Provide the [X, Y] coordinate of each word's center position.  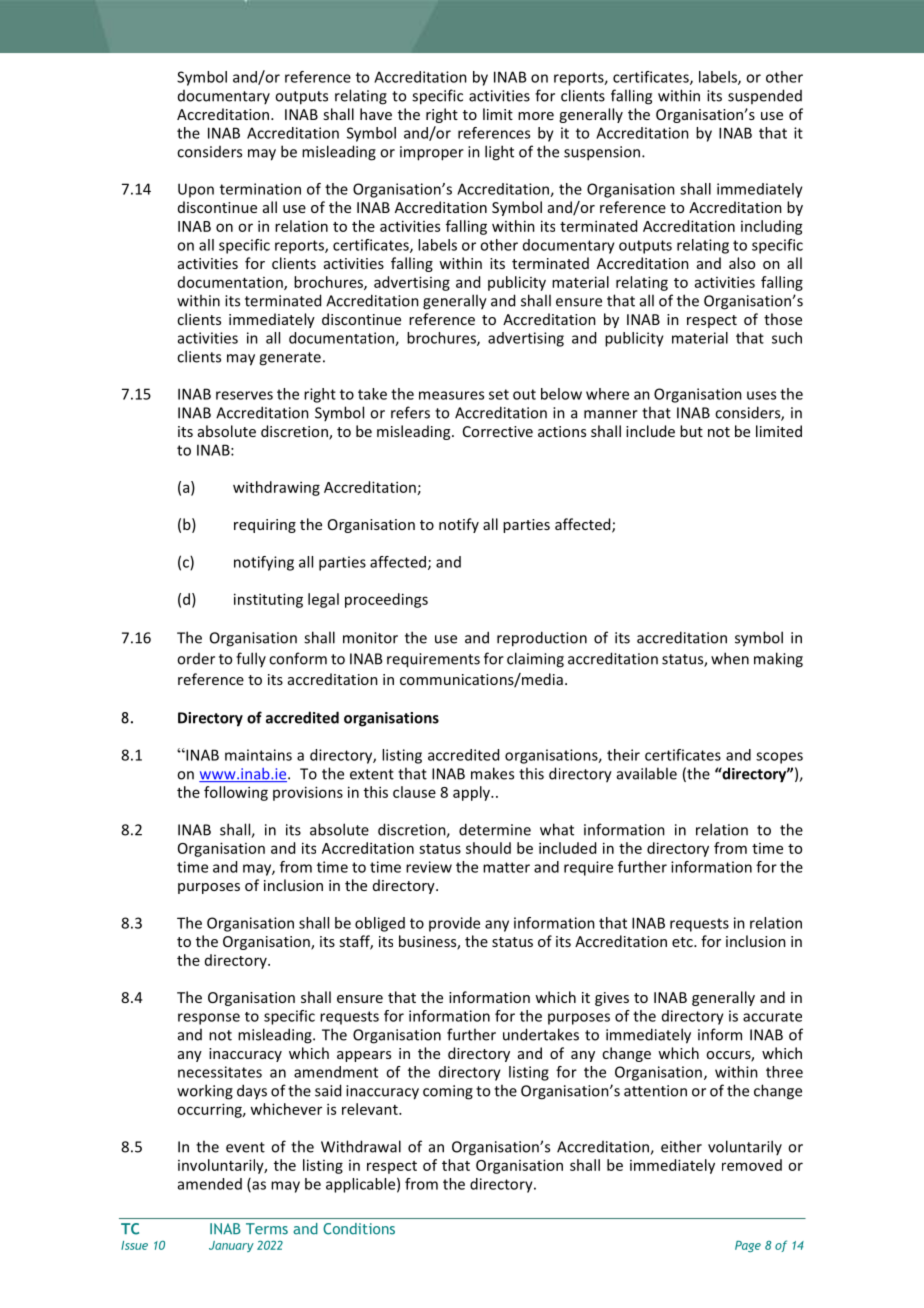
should [488, 848]
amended [210, 1184]
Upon [196, 190]
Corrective [498, 431]
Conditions [359, 1229]
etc [683, 942]
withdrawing [276, 488]
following [236, 793]
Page [748, 1246]
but [691, 431]
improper [432, 153]
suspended [765, 96]
